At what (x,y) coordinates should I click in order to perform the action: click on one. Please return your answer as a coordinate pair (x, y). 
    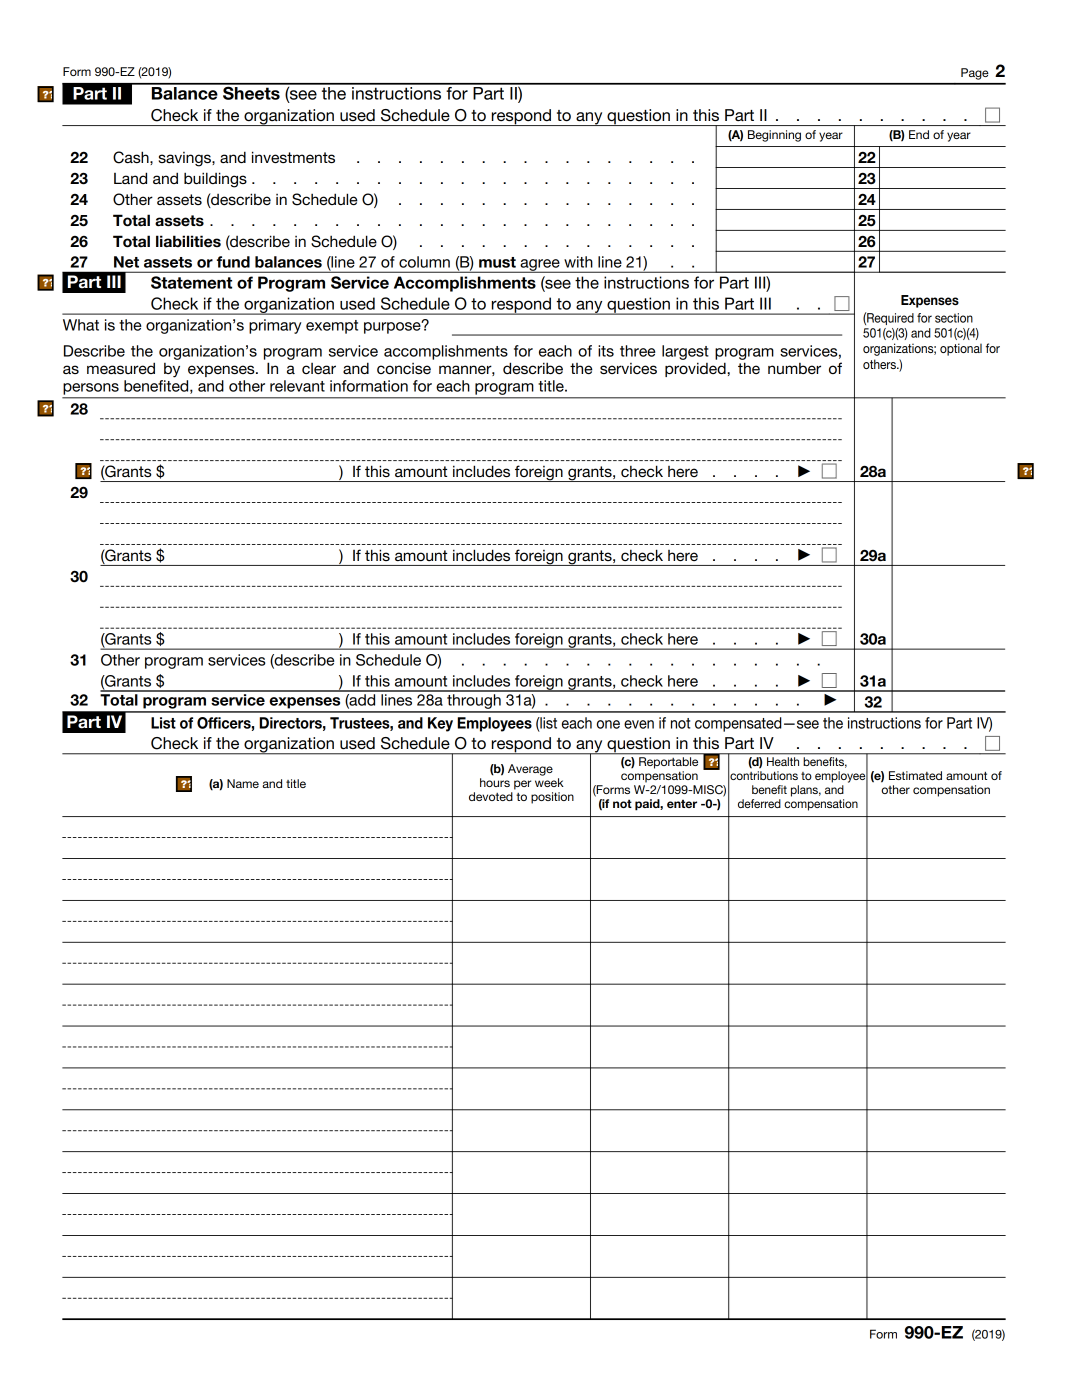
    Looking at the image, I should click on (608, 724).
